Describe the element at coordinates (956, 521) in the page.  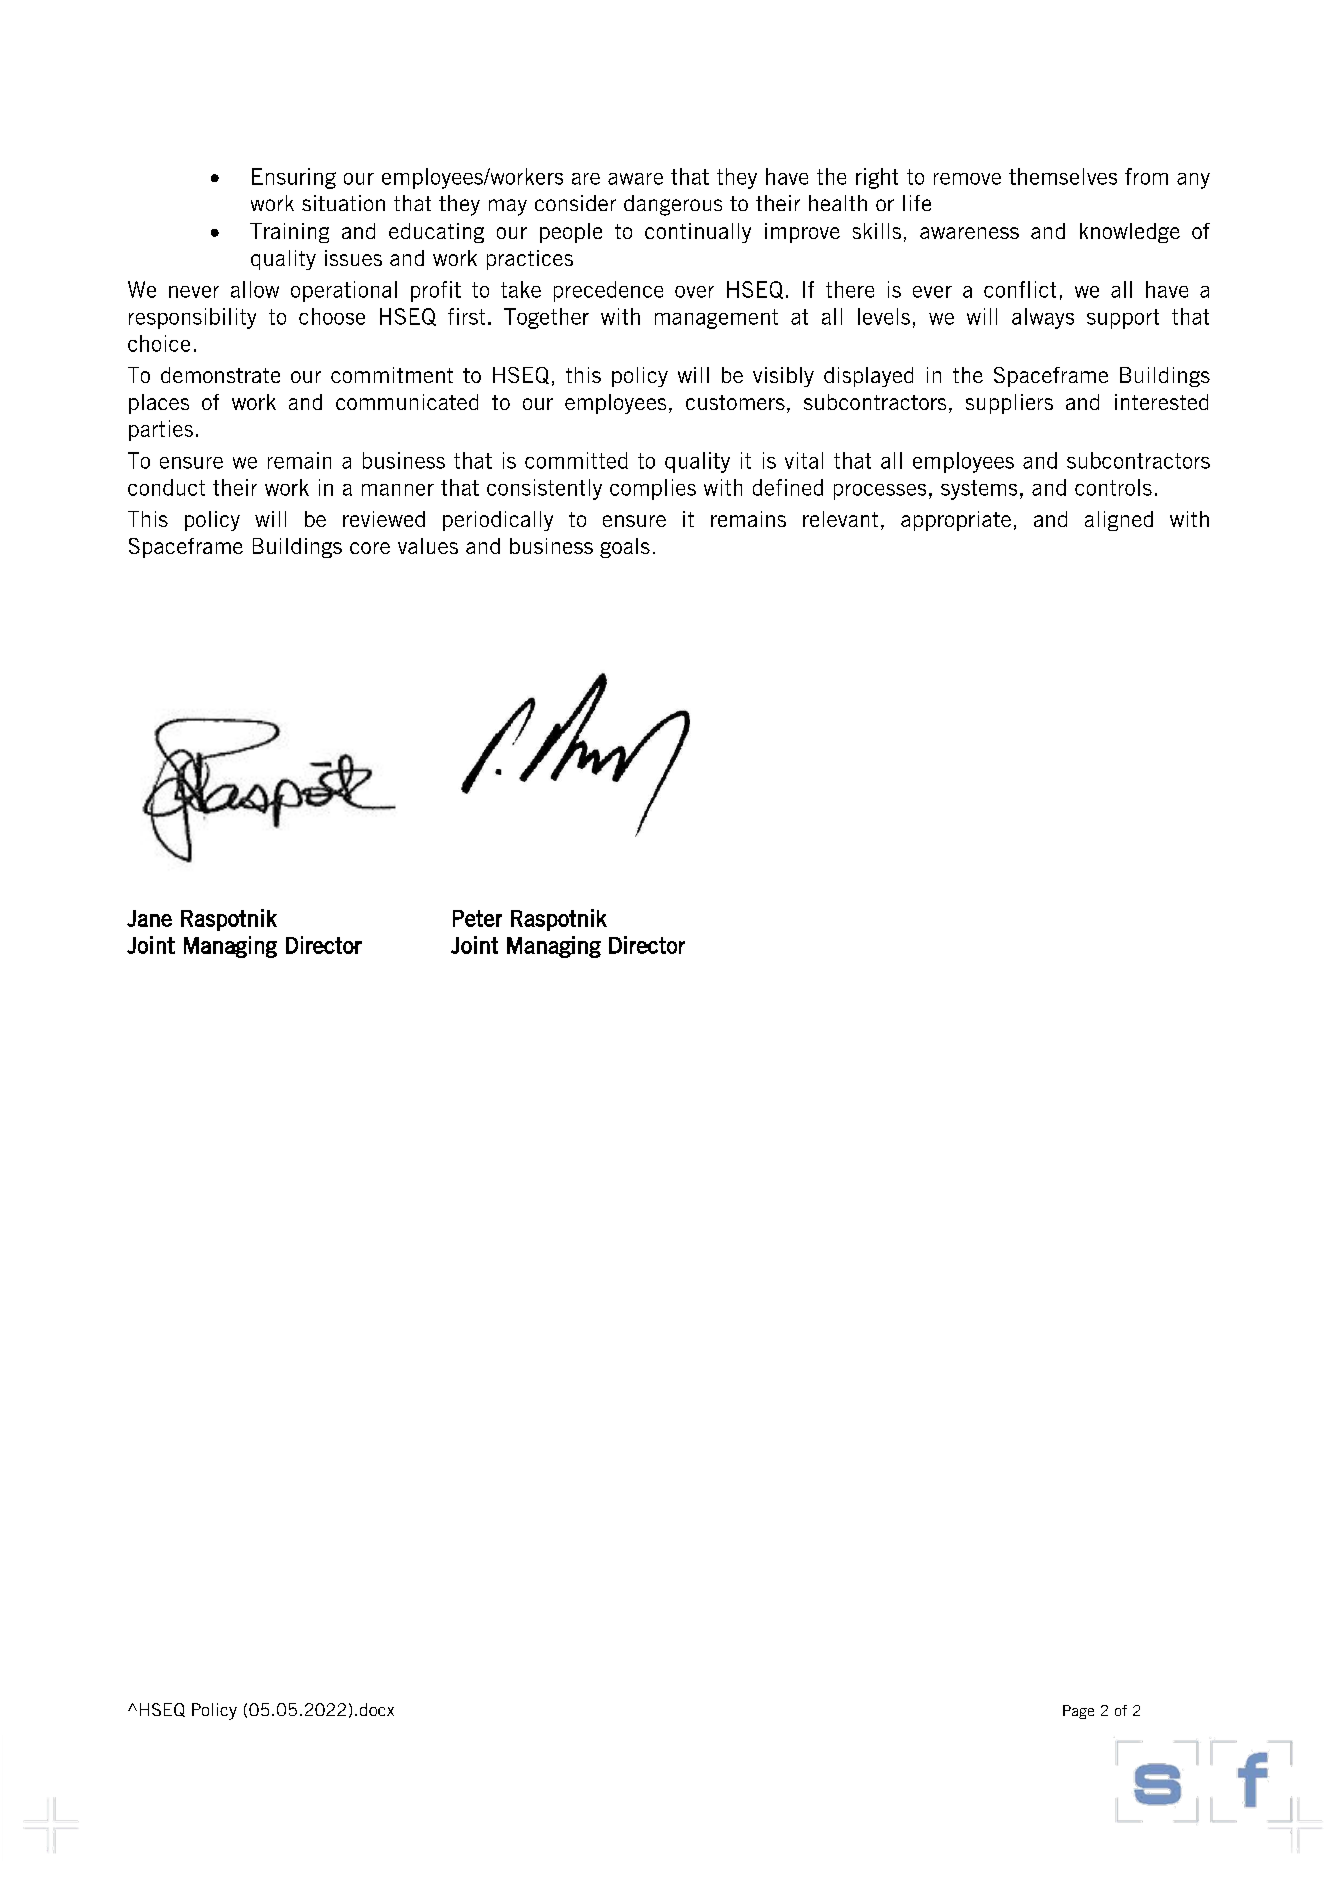
I see `appropriate` at that location.
